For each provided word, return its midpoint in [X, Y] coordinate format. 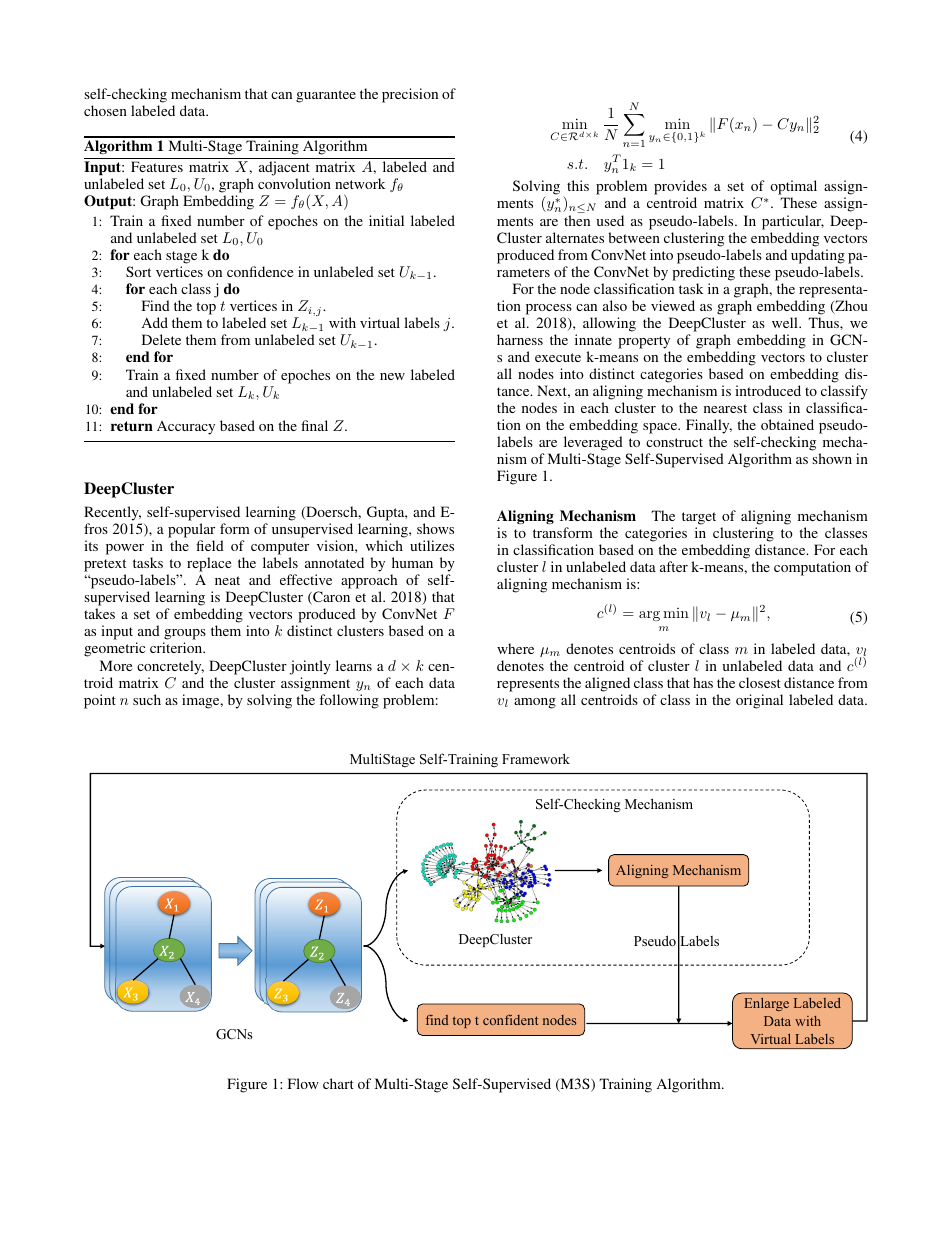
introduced [768, 390]
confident [510, 1020]
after [674, 566]
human [412, 562]
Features [157, 166]
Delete [161, 339]
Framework [536, 758]
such [147, 699]
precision [410, 95]
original [759, 701]
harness [520, 339]
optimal [793, 189]
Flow [303, 1083]
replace [209, 566]
